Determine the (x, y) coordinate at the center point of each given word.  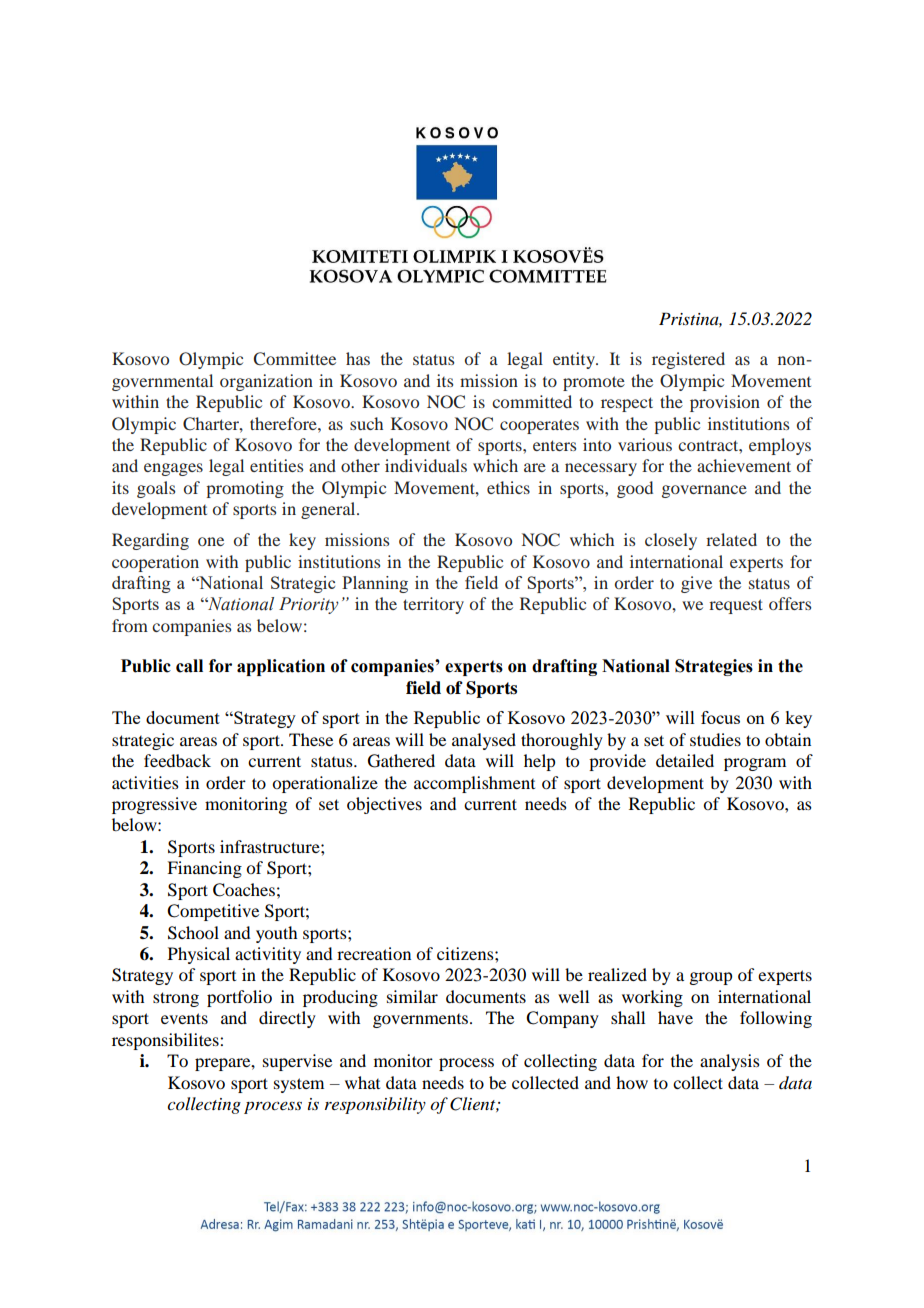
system (299, 1085)
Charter (212, 424)
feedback (177, 760)
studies (715, 739)
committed (532, 401)
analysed (484, 741)
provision (725, 403)
